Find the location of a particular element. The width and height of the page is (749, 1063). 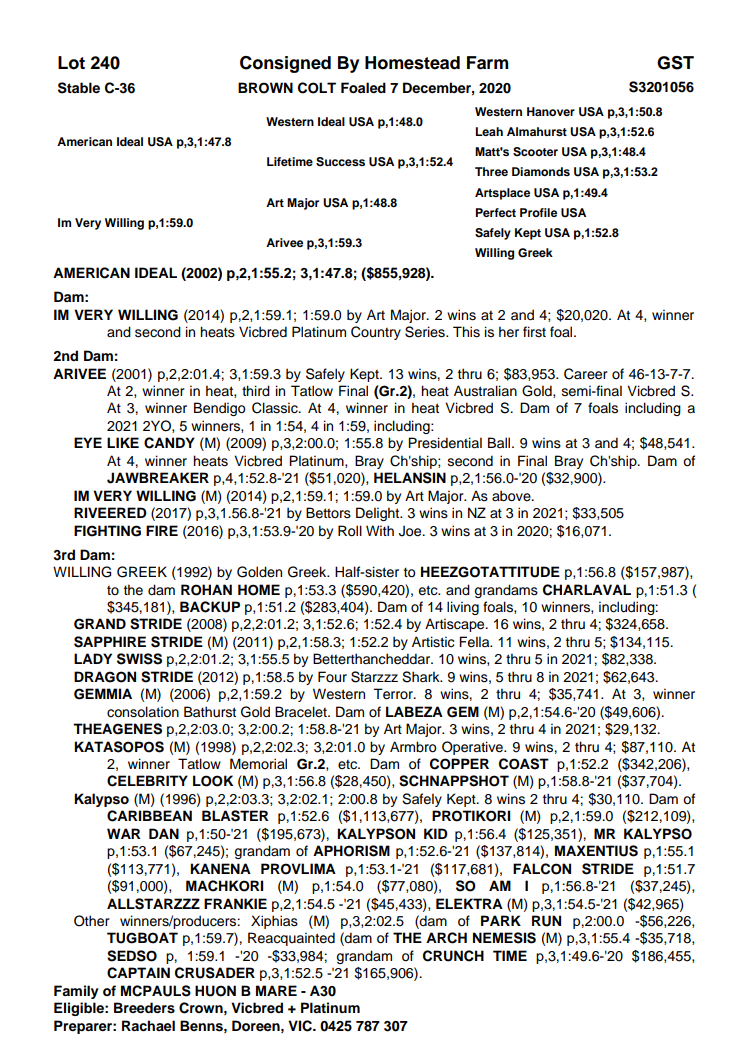

Breeders is located at coordinates (144, 1008).
